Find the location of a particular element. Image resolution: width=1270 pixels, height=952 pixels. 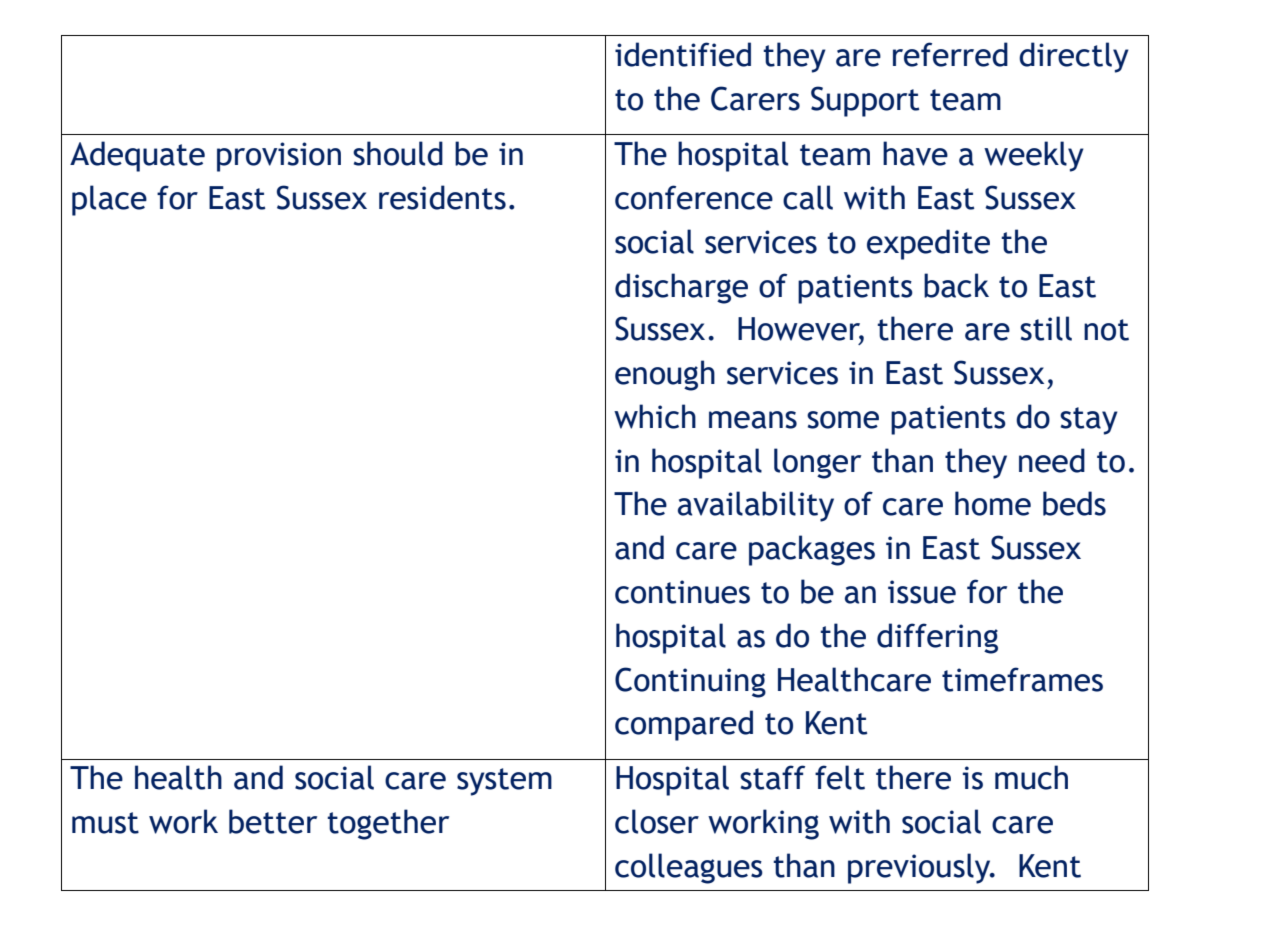

previously is located at coordinates (920, 868).
